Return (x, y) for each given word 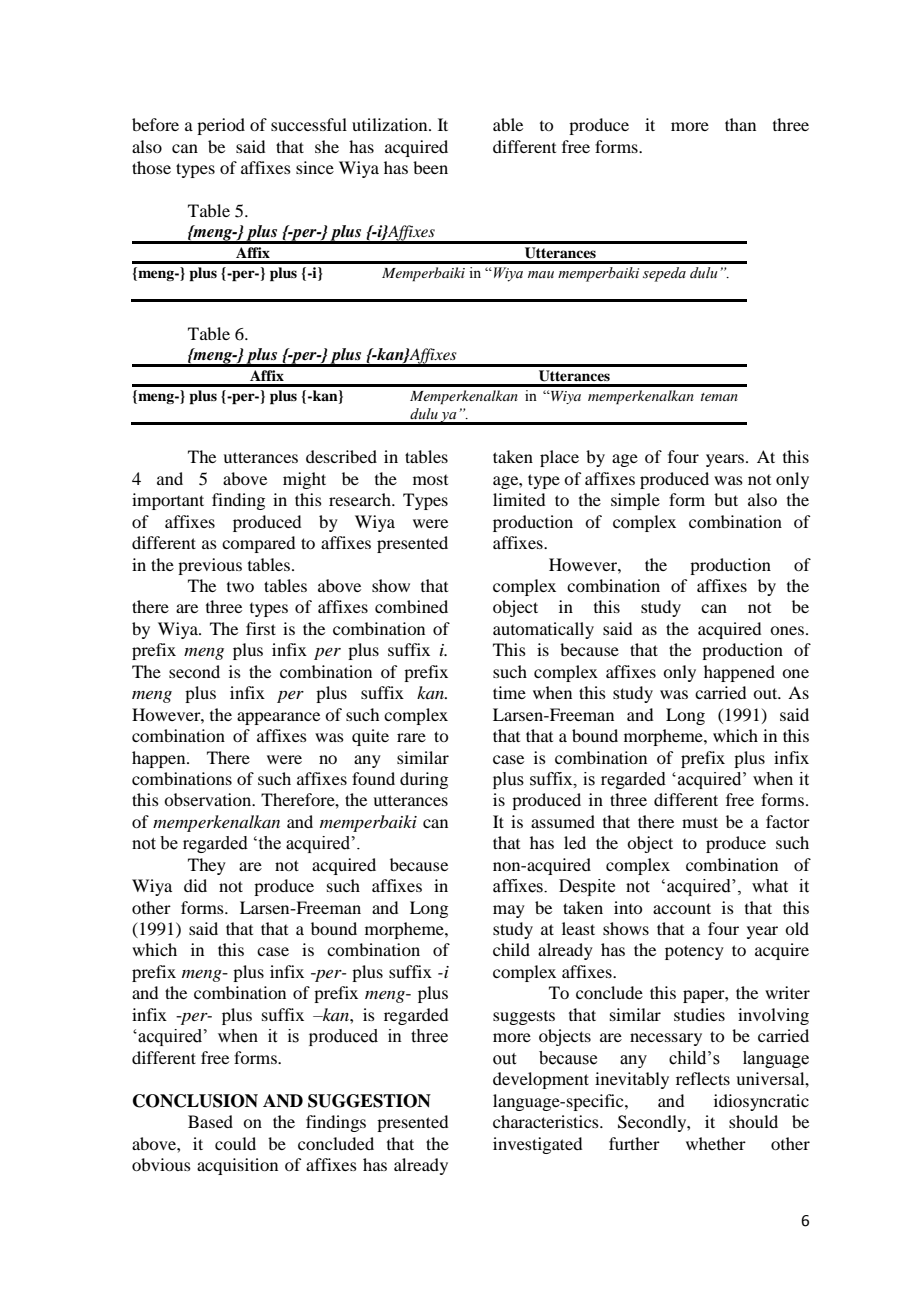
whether (716, 1143)
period (221, 126)
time (509, 692)
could (235, 1143)
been (430, 167)
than (740, 124)
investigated (537, 1145)
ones (787, 630)
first (261, 628)
